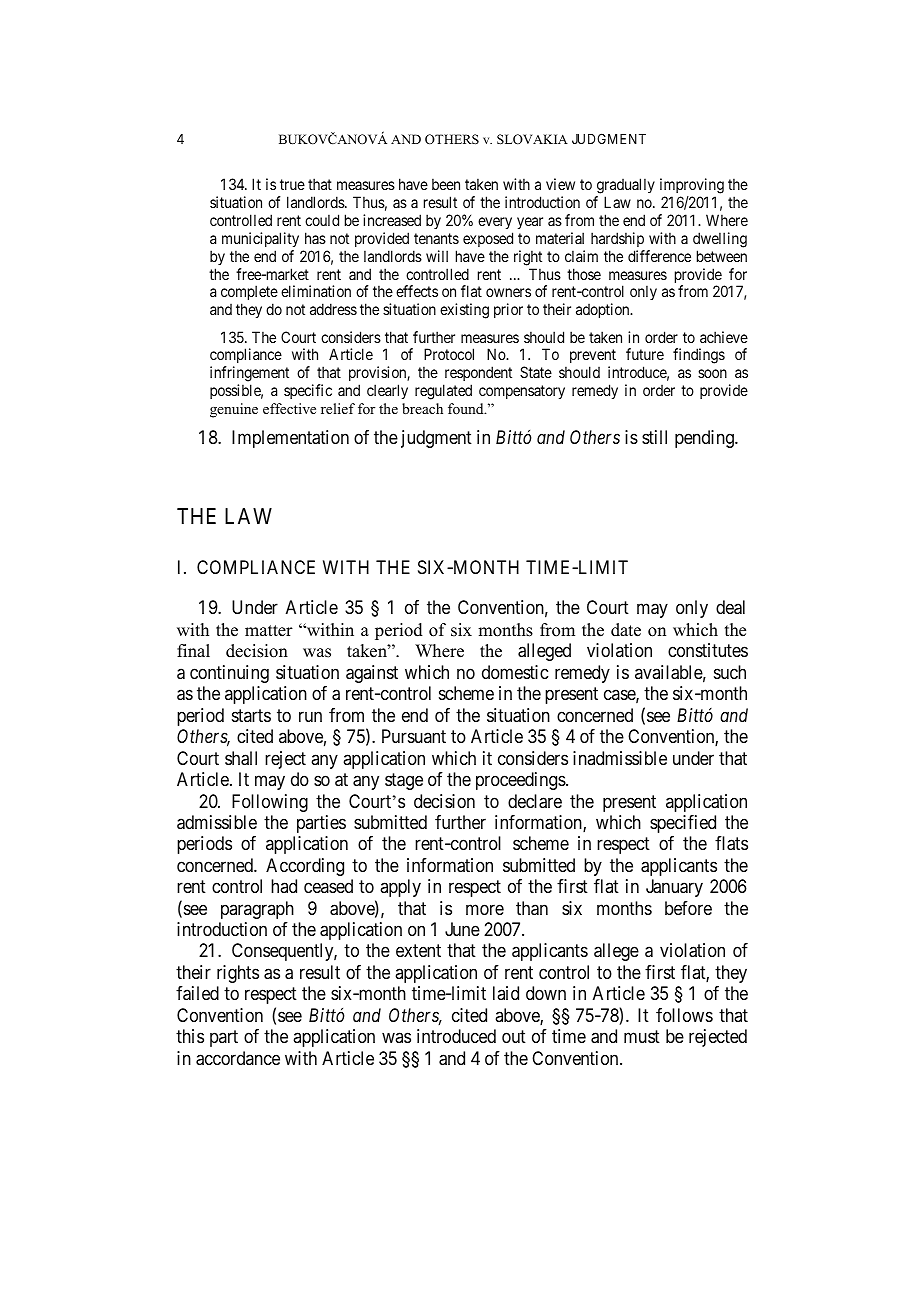 The width and height of the page is (924, 1308). What do you see at coordinates (238, 1058) in the page?
I see `accordance` at bounding box center [238, 1058].
